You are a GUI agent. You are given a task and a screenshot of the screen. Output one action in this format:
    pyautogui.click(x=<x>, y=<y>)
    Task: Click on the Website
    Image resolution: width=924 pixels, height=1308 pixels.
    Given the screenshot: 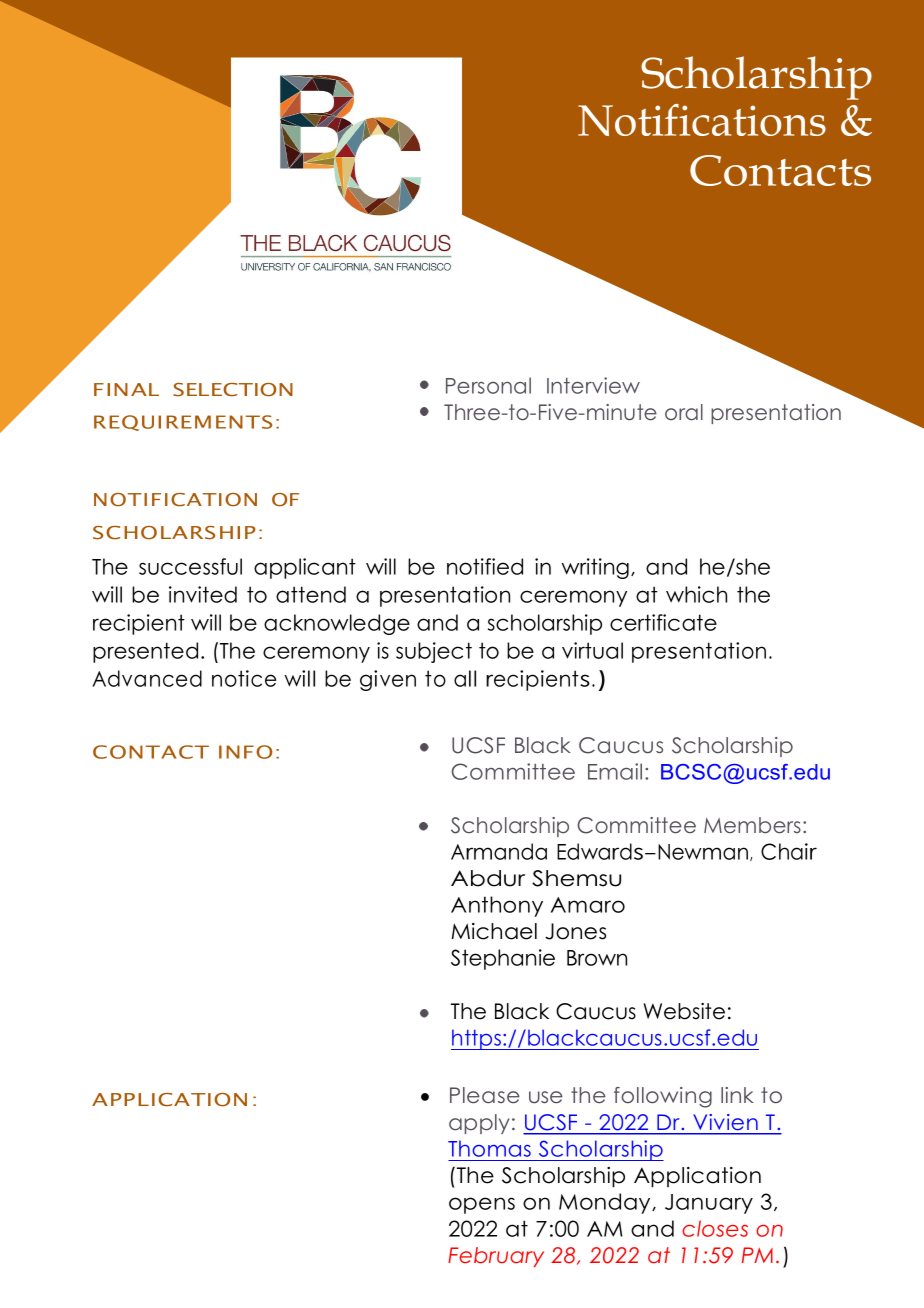 What is the action you would take?
    pyautogui.click(x=684, y=1011)
